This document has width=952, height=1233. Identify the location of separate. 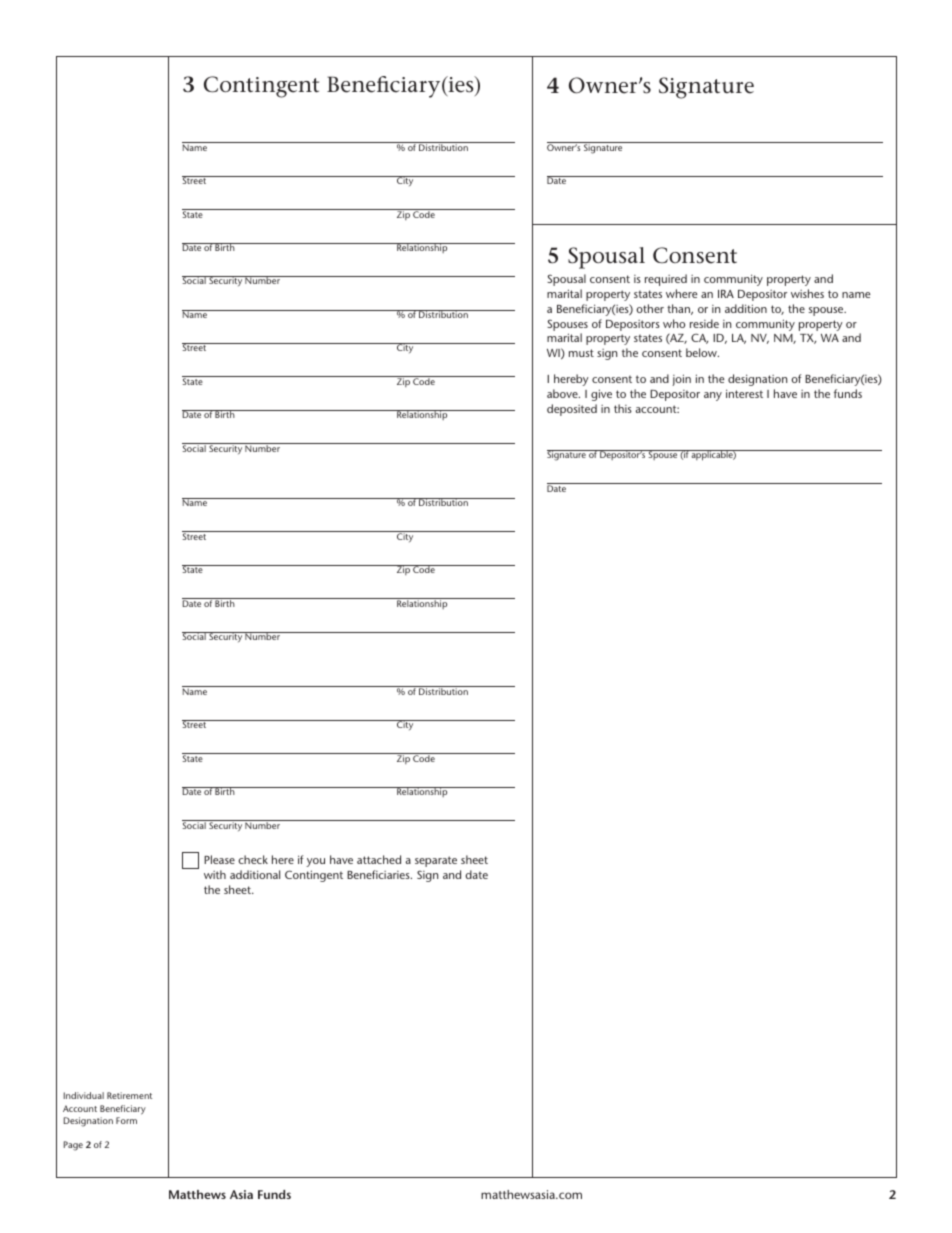
(436, 861).
